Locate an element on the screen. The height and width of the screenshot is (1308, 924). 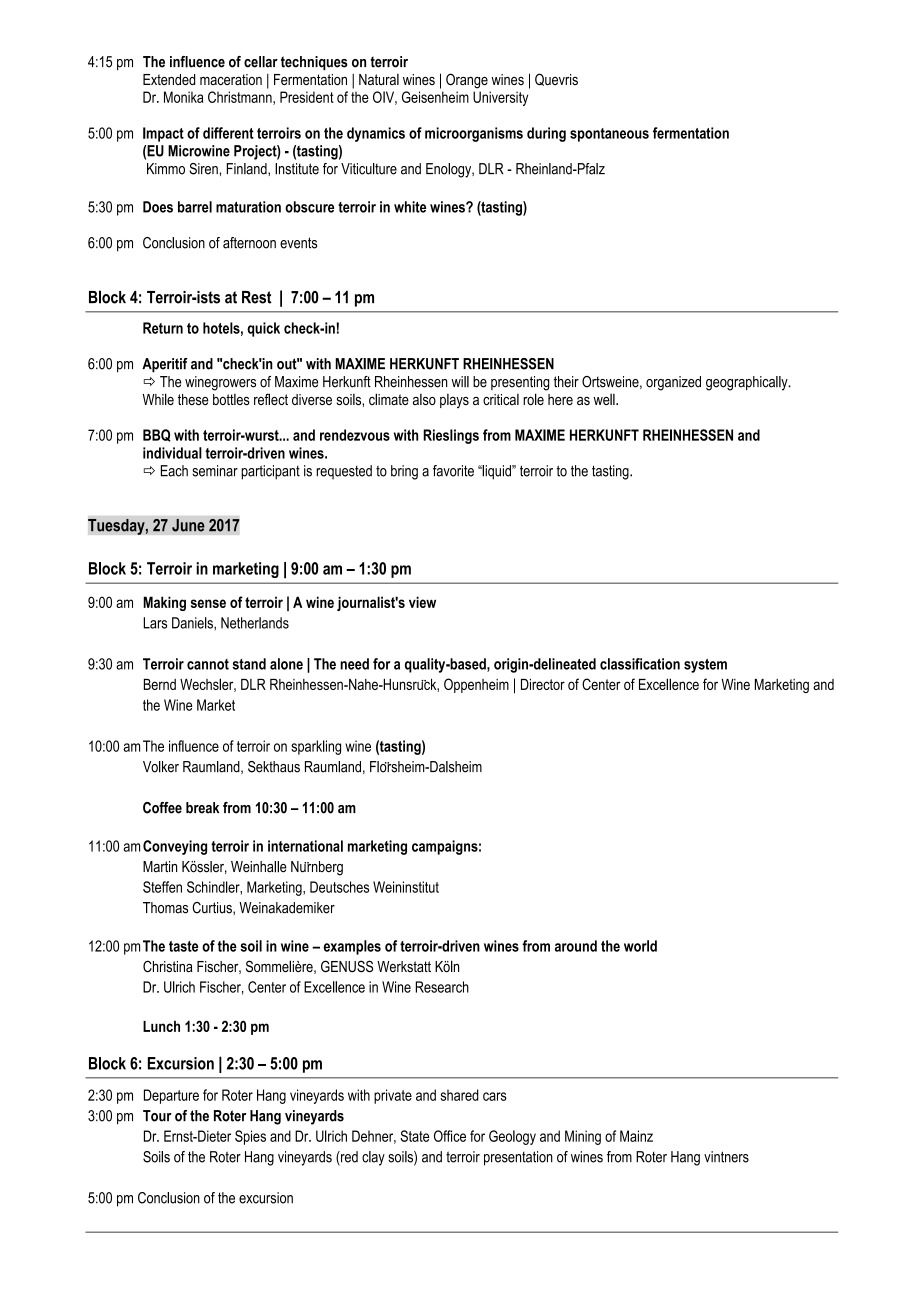
Office is located at coordinates (450, 1136).
